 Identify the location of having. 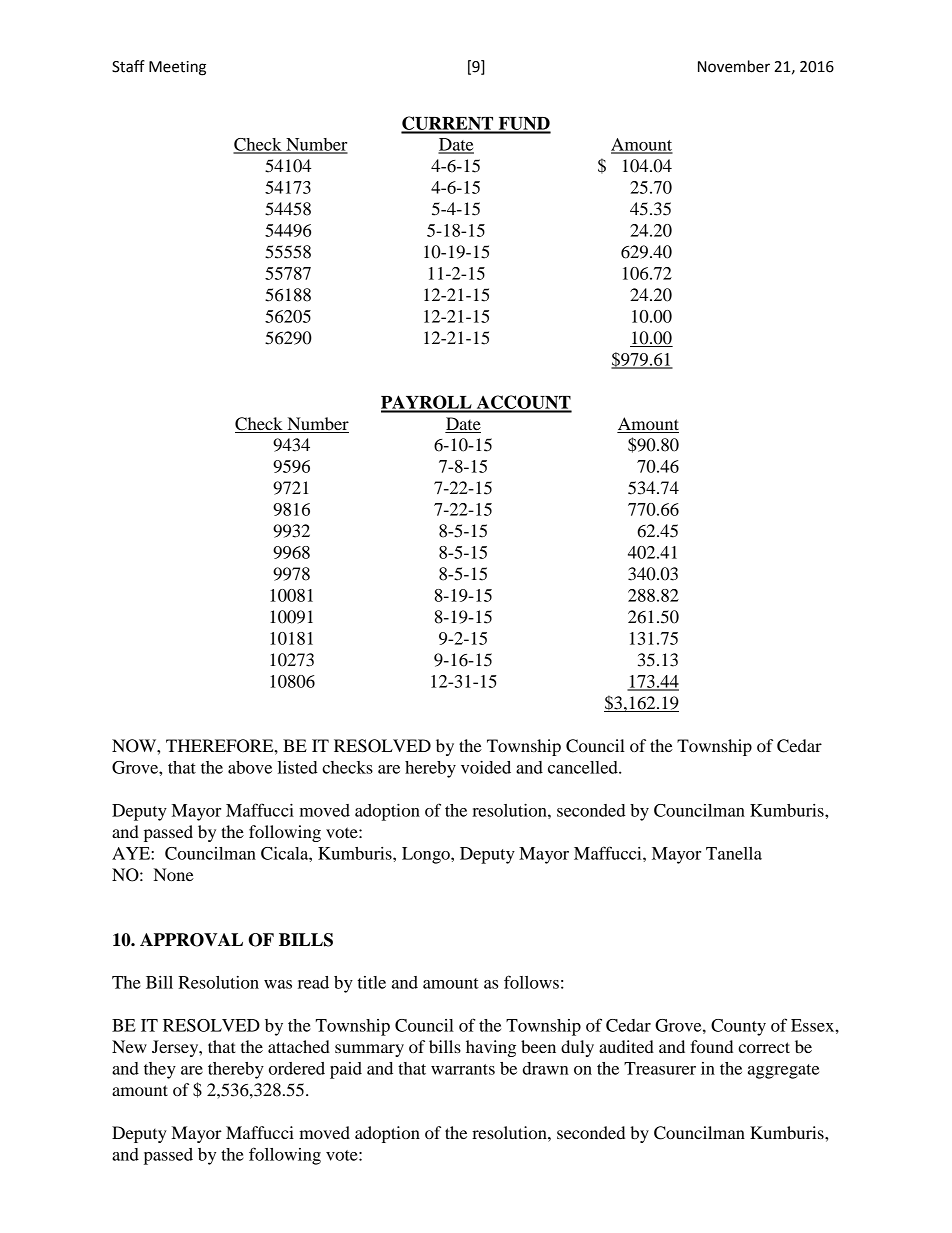
(491, 1048).
